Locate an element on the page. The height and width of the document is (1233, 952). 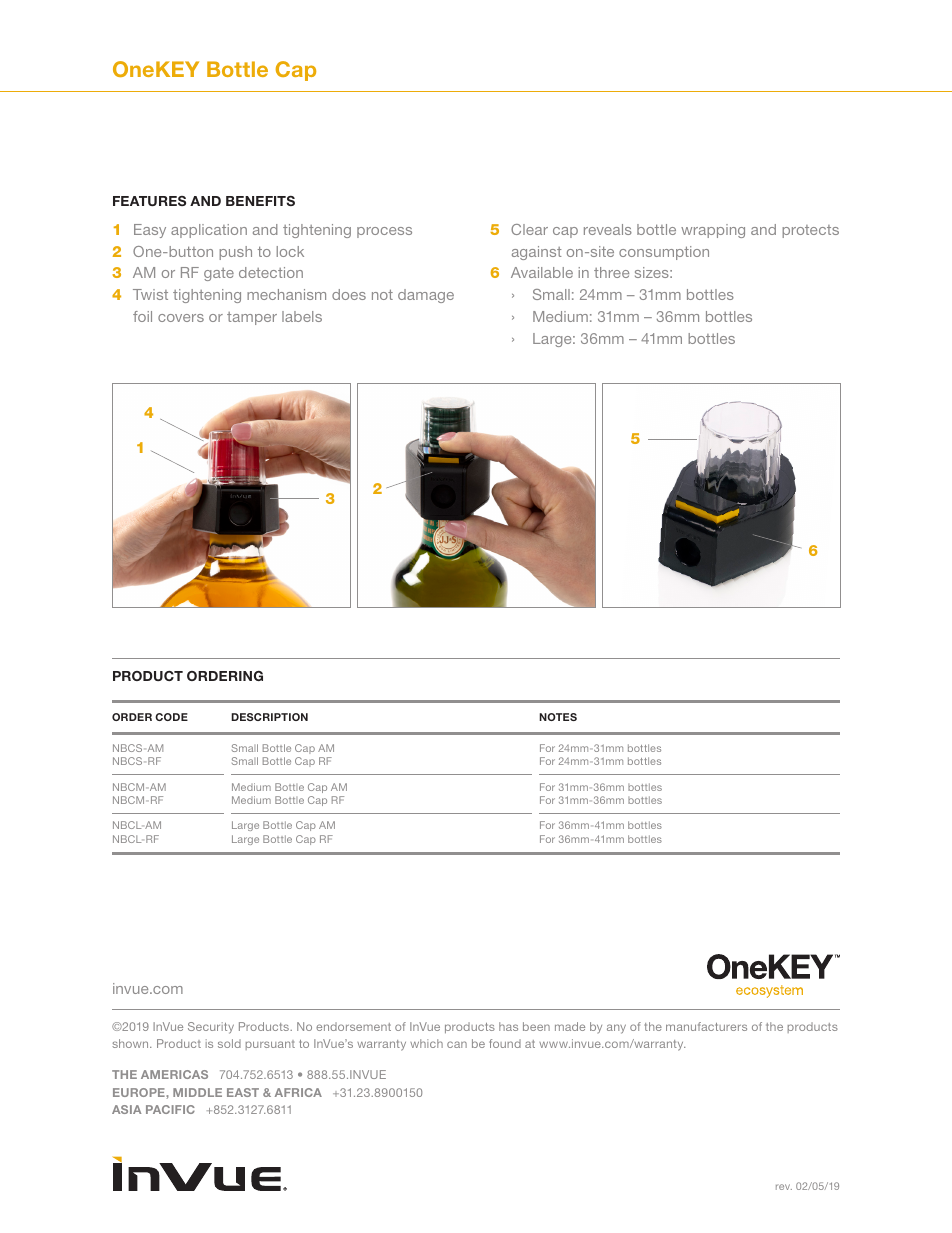
MIDDLE is located at coordinates (197, 1092).
